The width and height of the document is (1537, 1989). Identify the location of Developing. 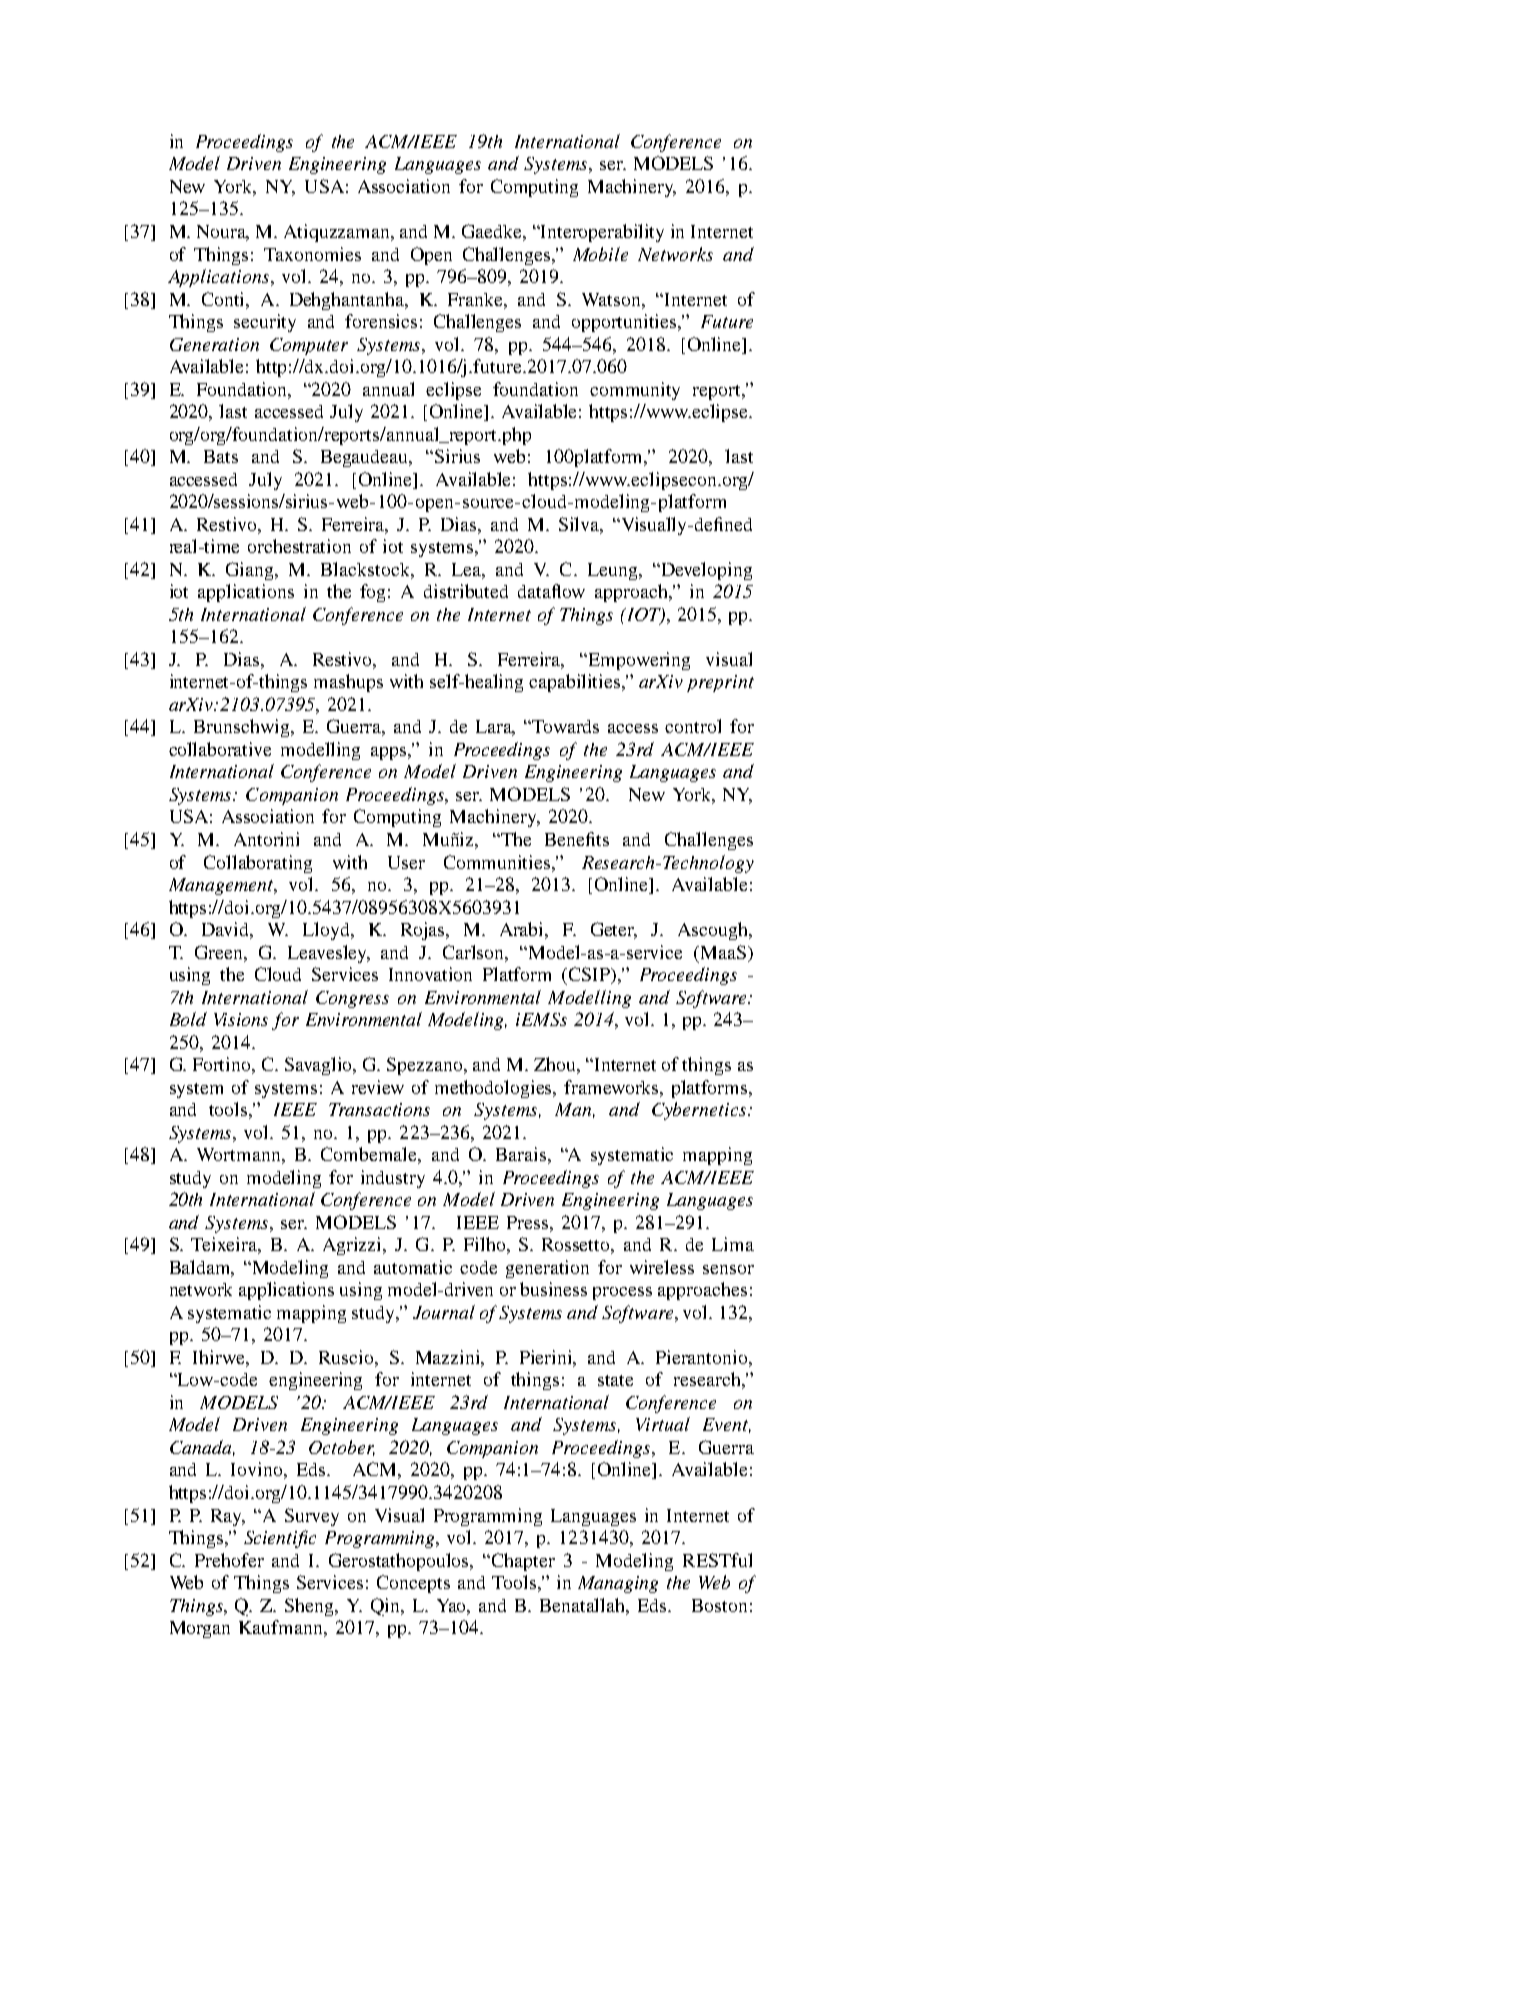
(705, 571).
